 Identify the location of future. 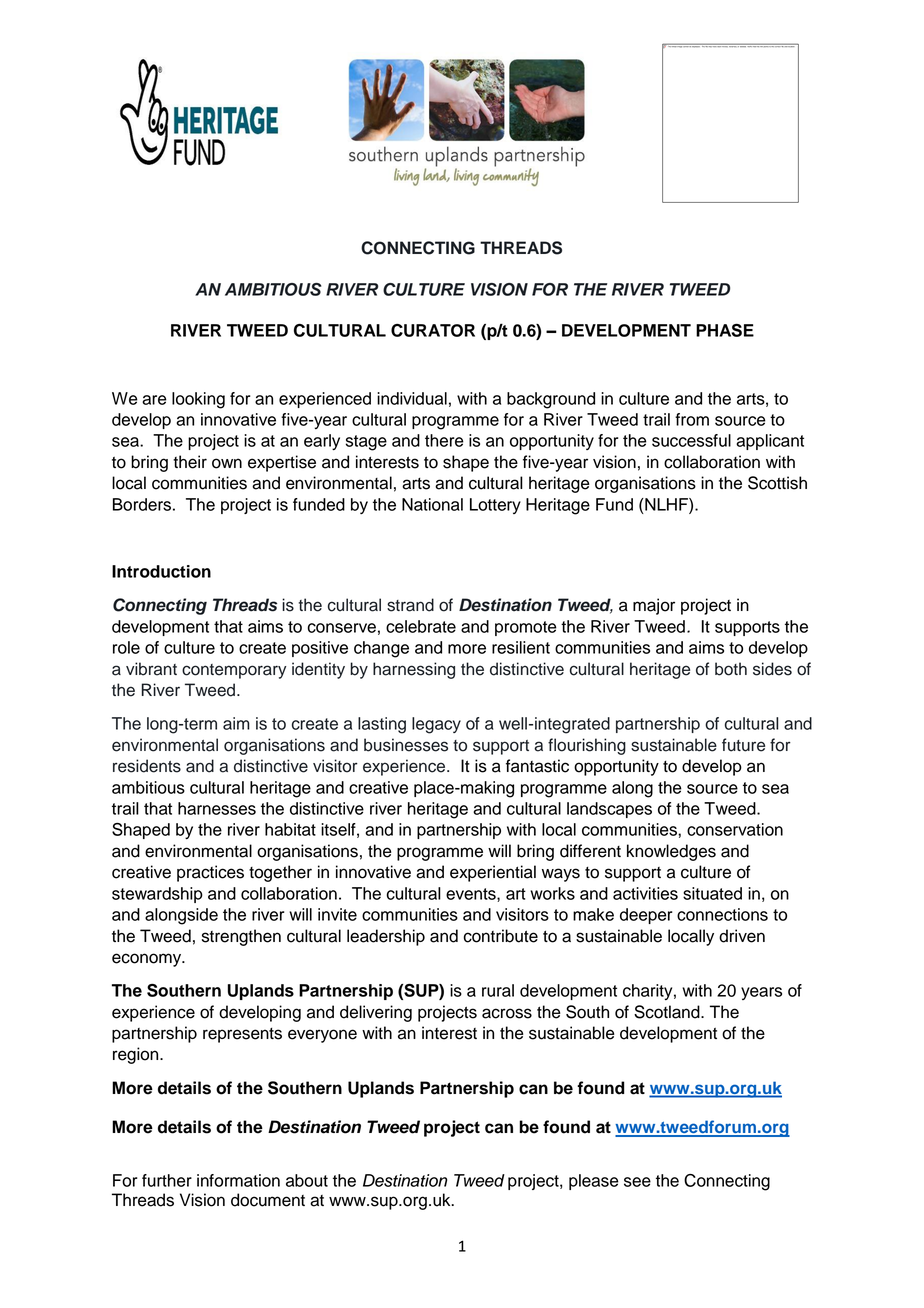
(743, 745).
